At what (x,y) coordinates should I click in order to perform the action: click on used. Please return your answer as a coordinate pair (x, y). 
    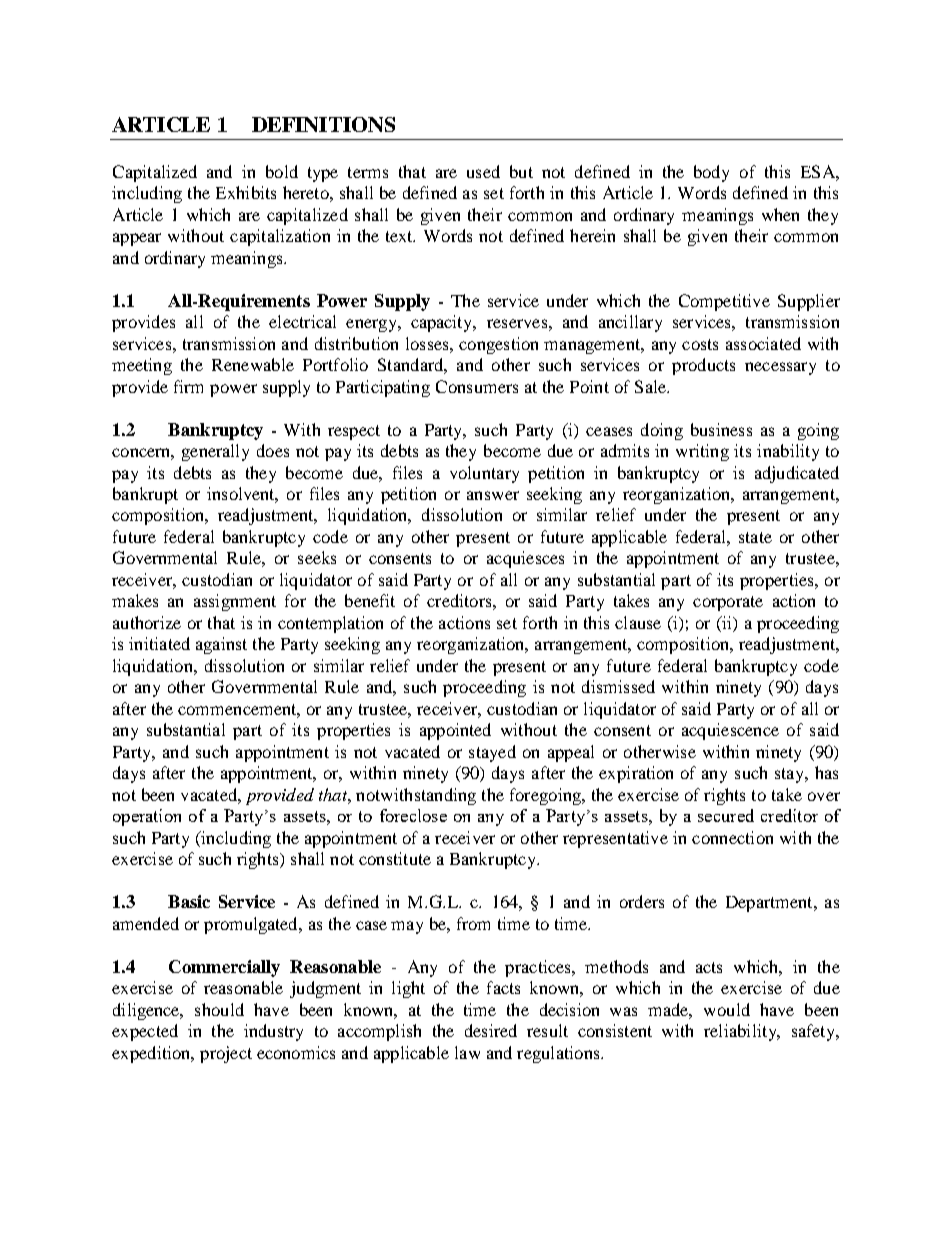
    Looking at the image, I should click on (483, 171).
